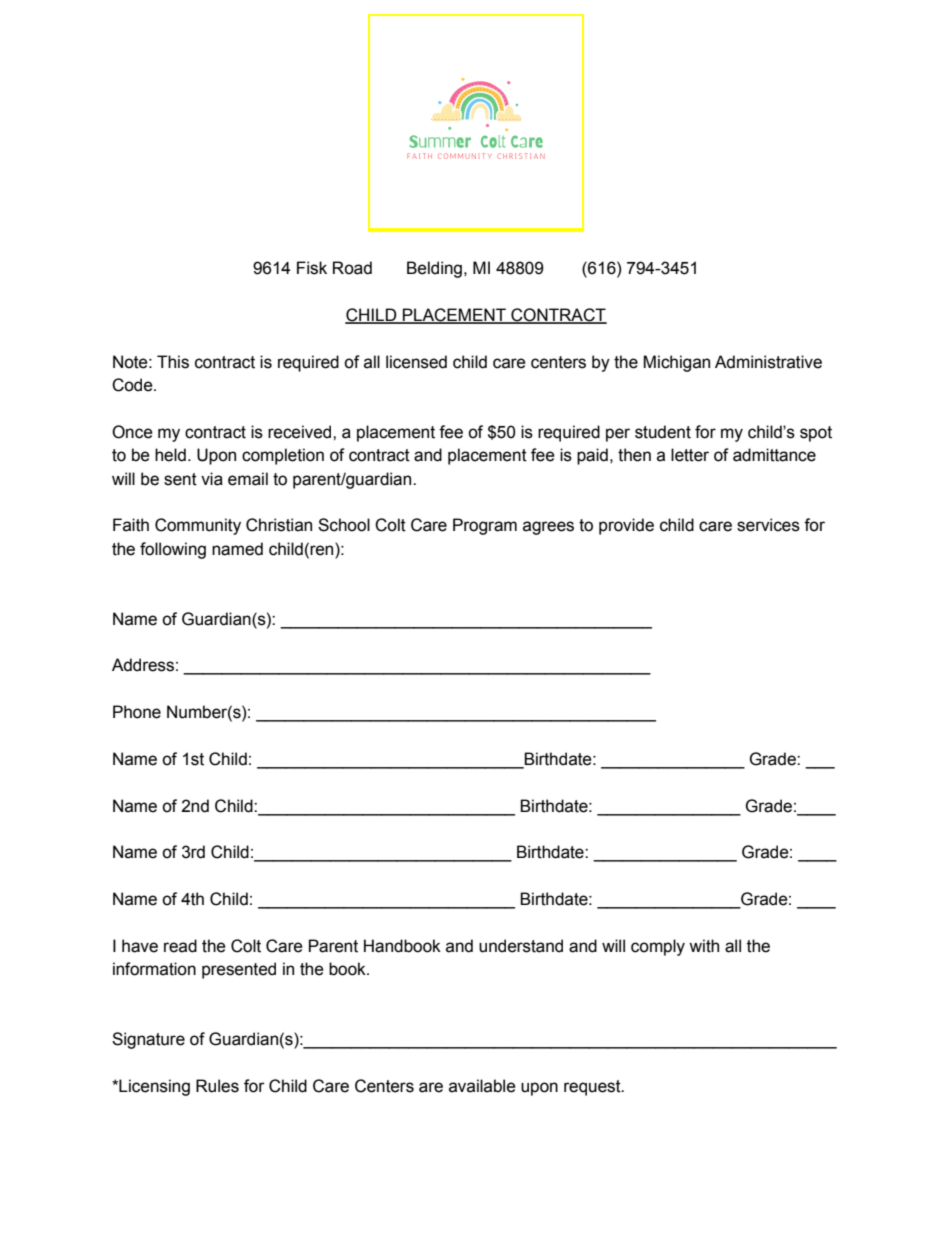 The width and height of the screenshot is (952, 1233). I want to click on understand, so click(521, 946).
